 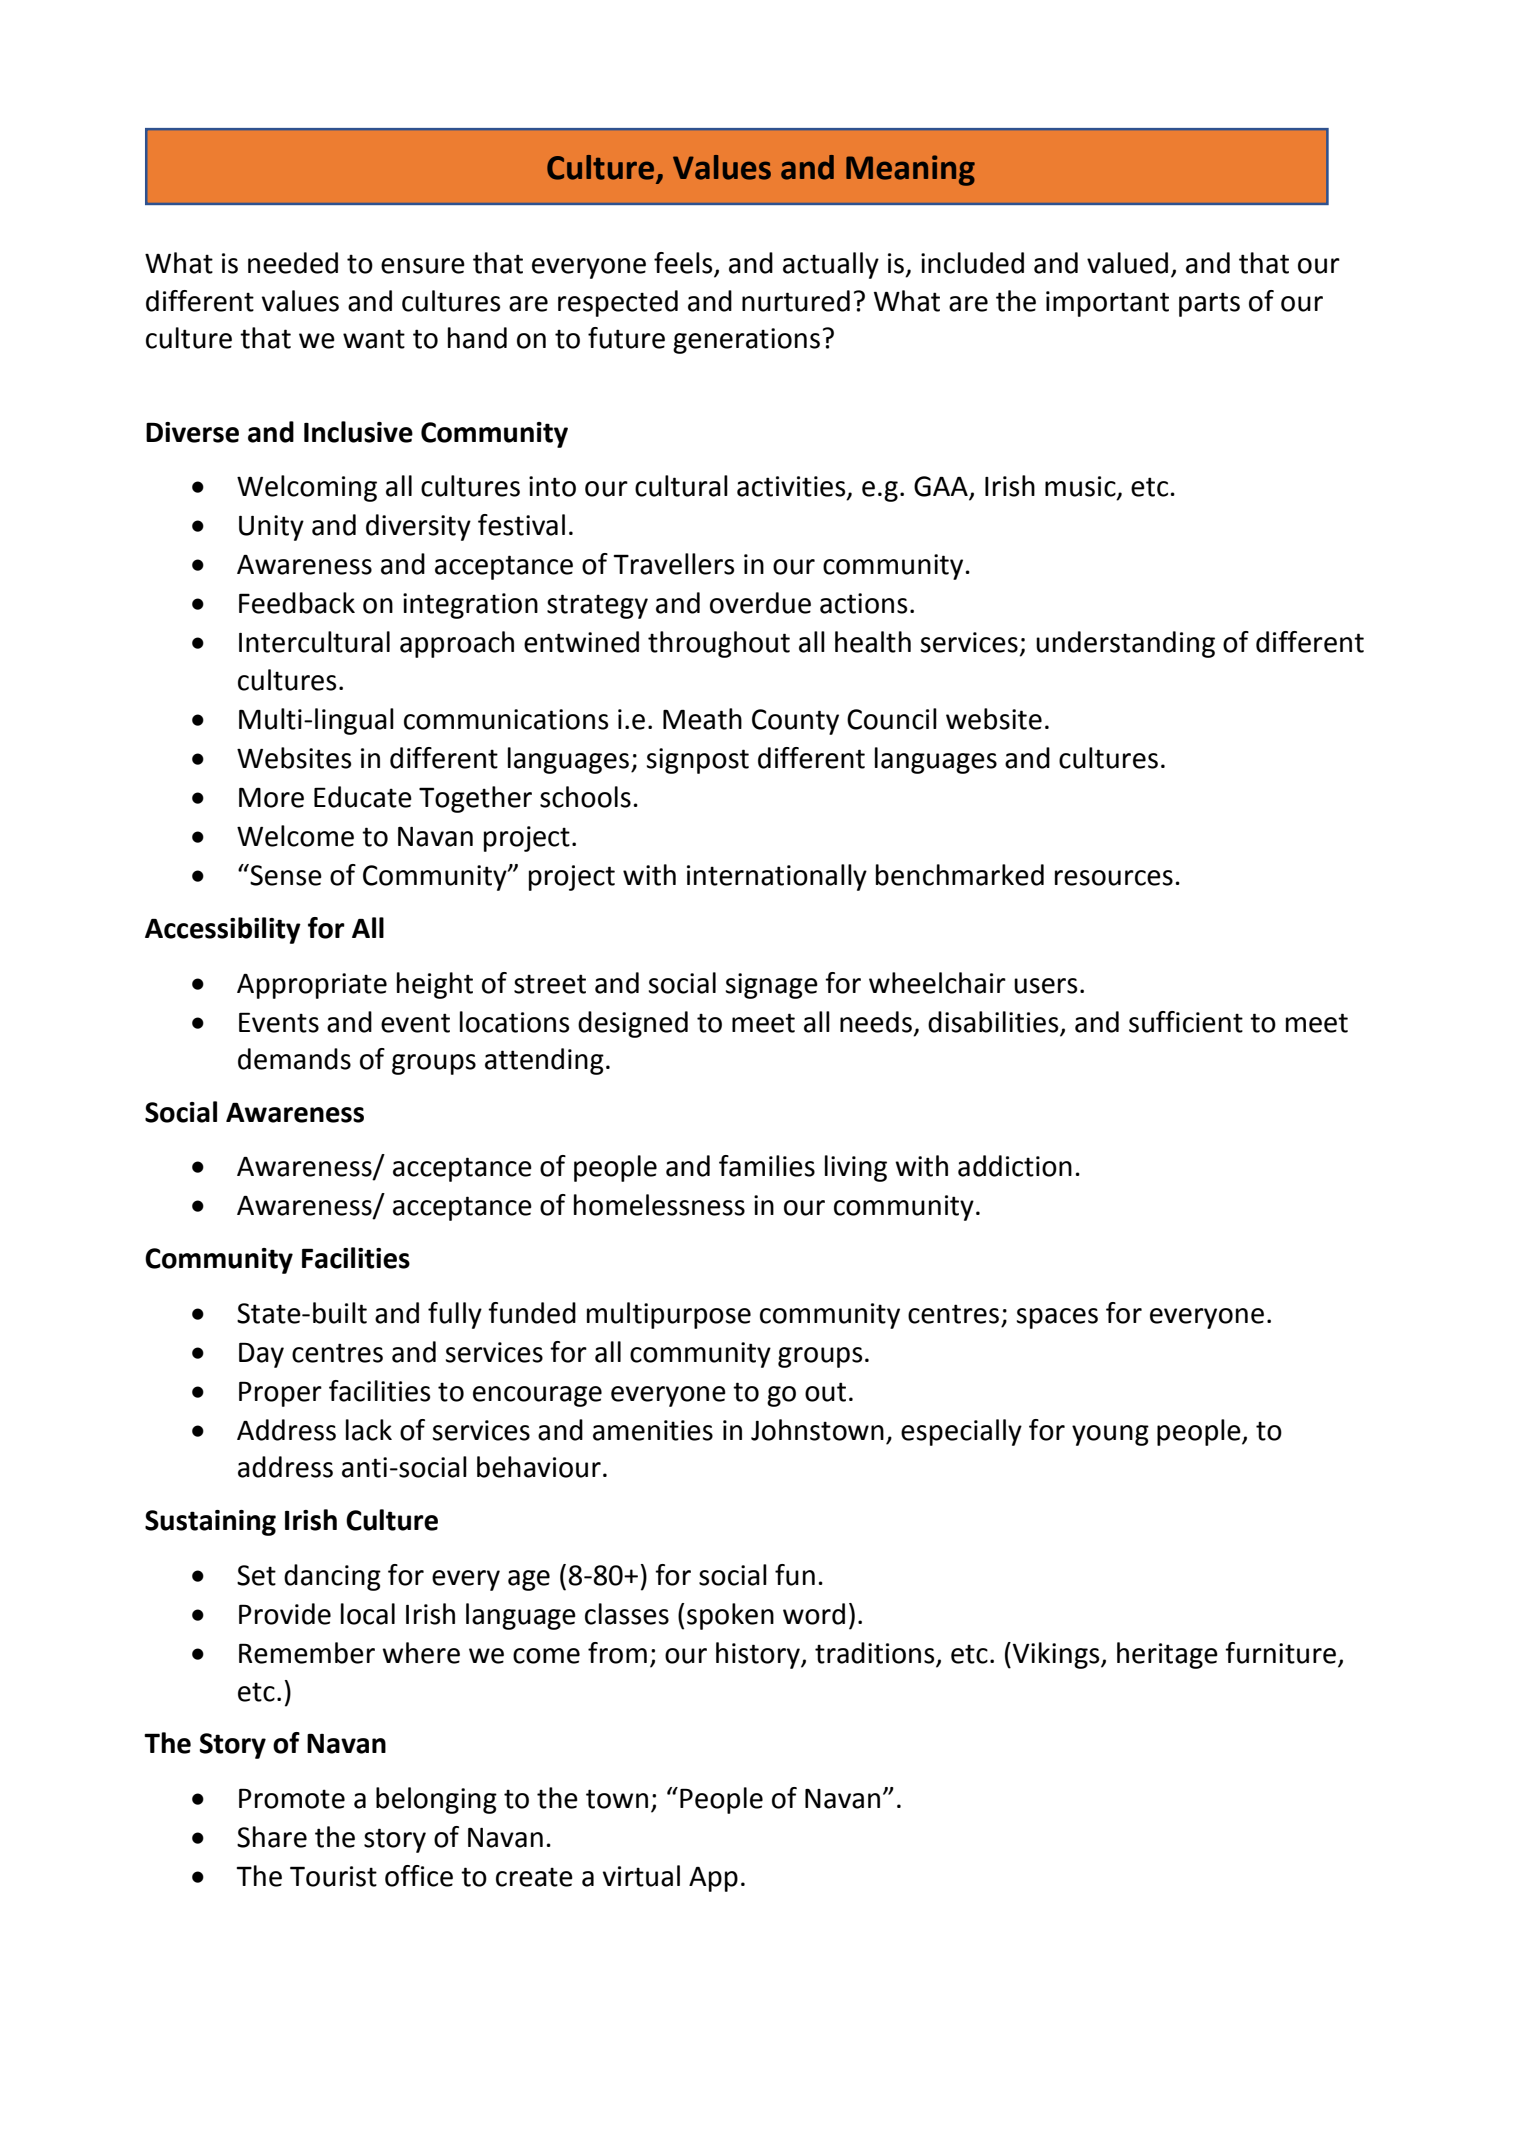 I want to click on Day, so click(x=261, y=1355).
